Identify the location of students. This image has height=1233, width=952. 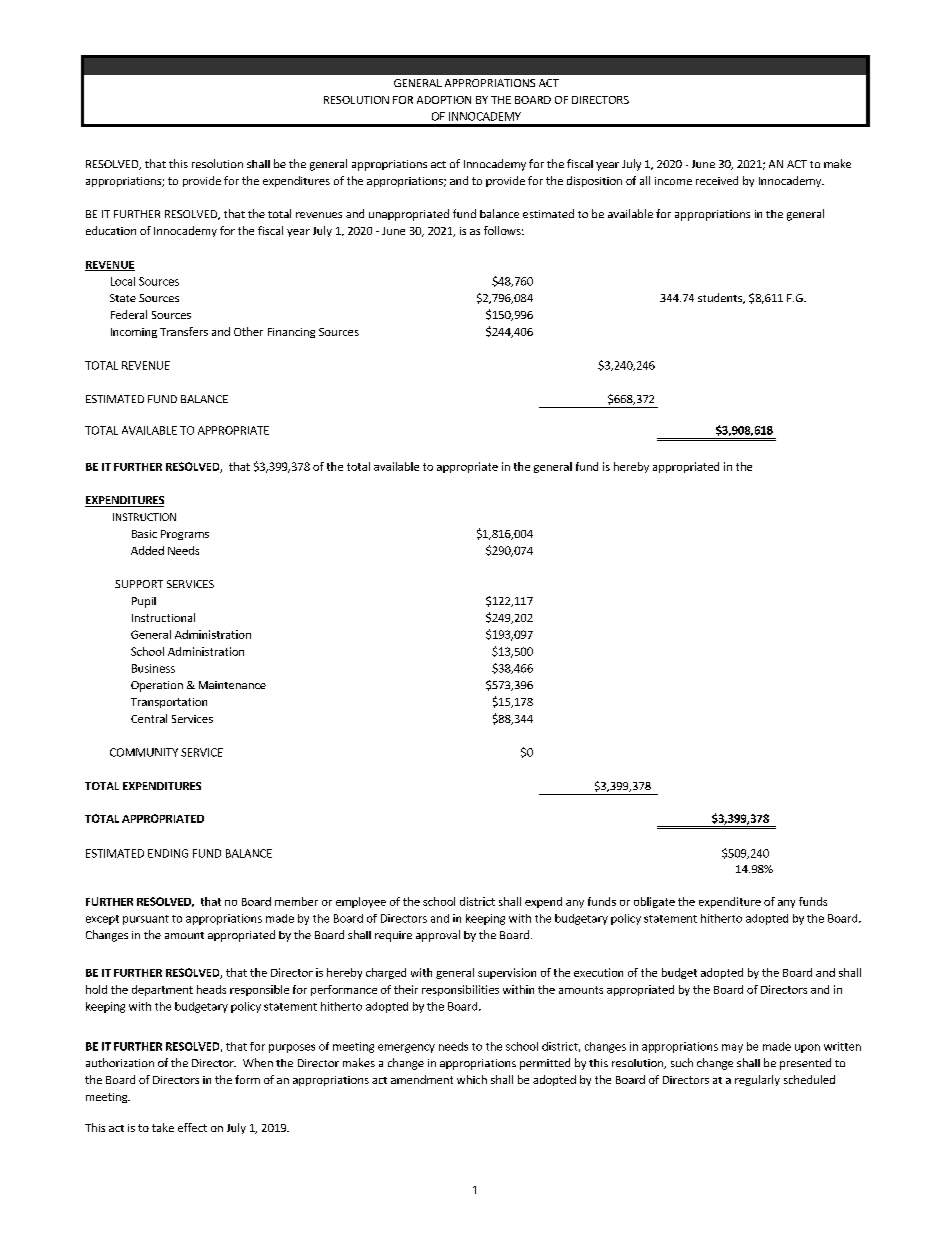
(721, 298).
